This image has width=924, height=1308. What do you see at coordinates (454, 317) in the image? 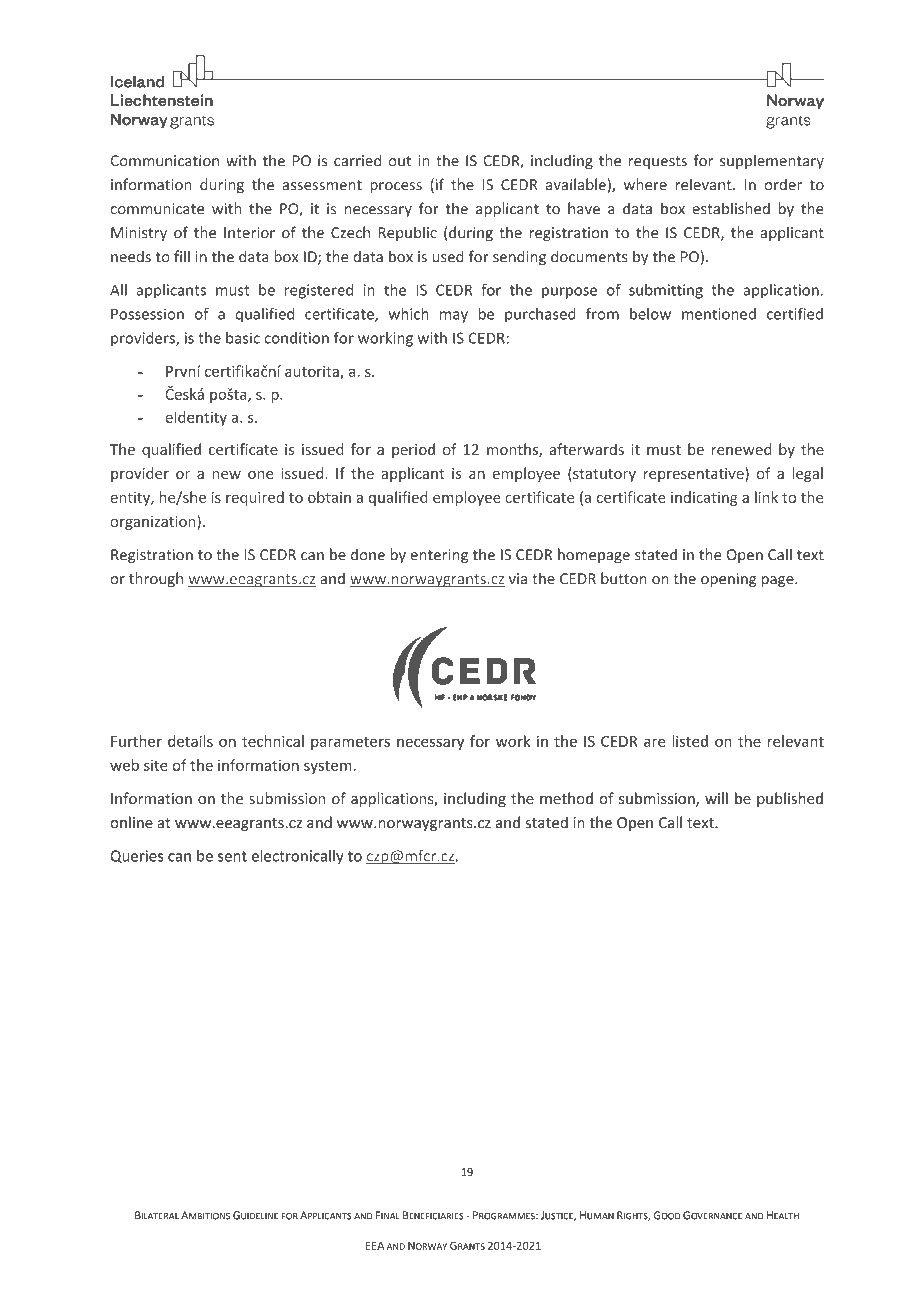
I see `may` at bounding box center [454, 317].
